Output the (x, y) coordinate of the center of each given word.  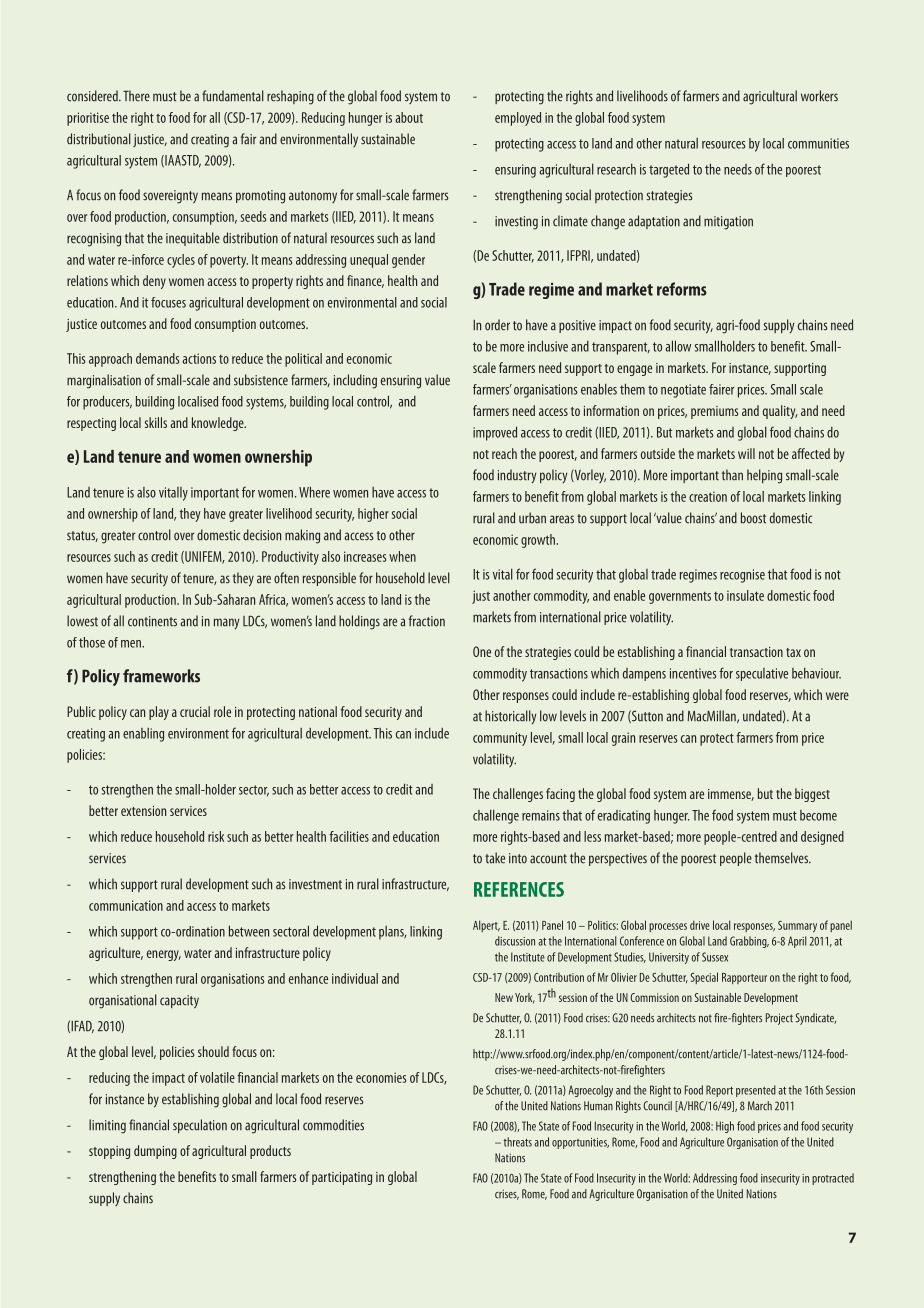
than (732, 475)
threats (517, 1142)
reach (504, 453)
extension (143, 811)
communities (818, 143)
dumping (155, 1152)
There (136, 96)
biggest (812, 795)
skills (156, 422)
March (760, 1106)
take (495, 858)
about (409, 117)
